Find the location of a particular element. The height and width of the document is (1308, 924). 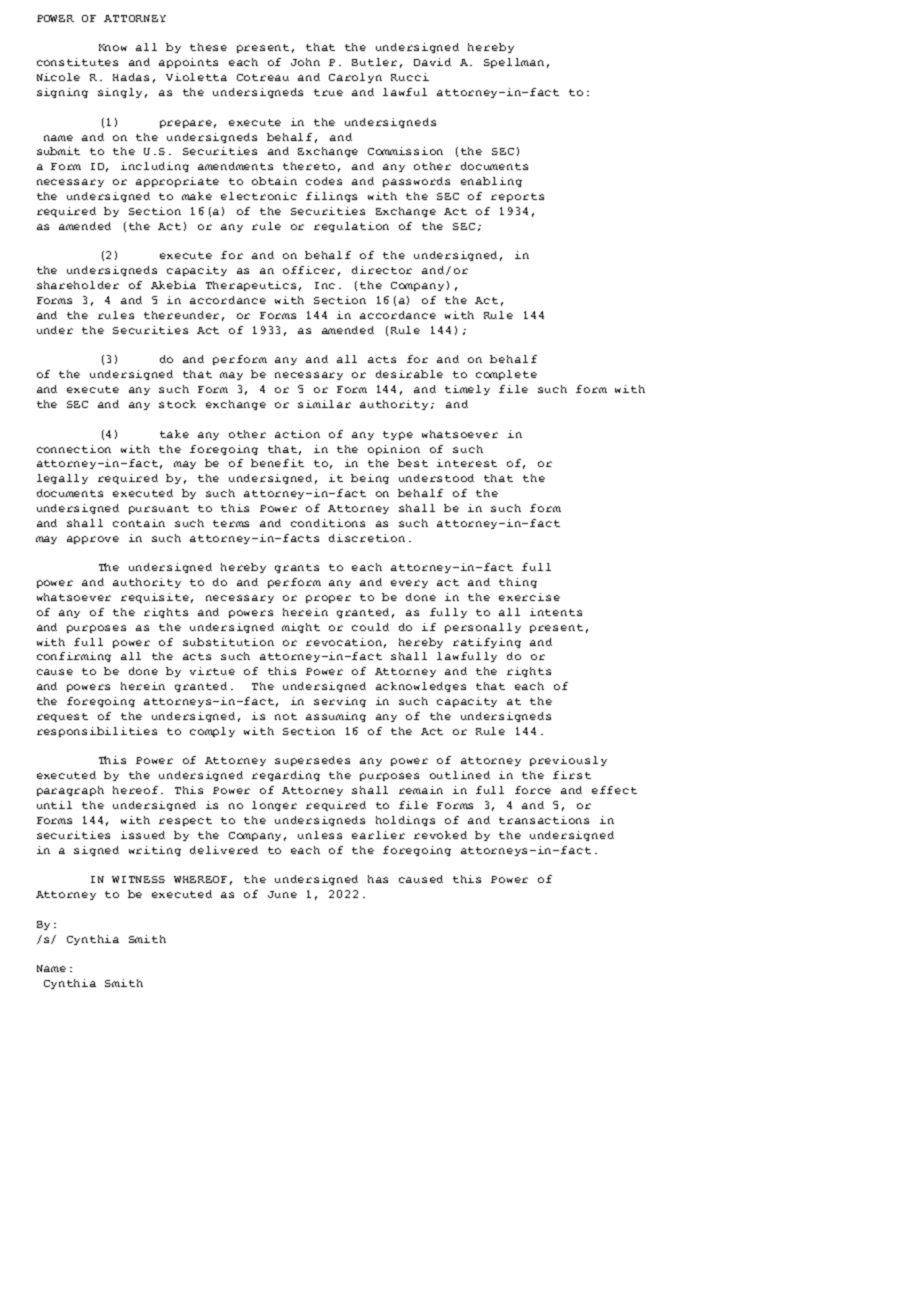

has is located at coordinates (378, 879).
